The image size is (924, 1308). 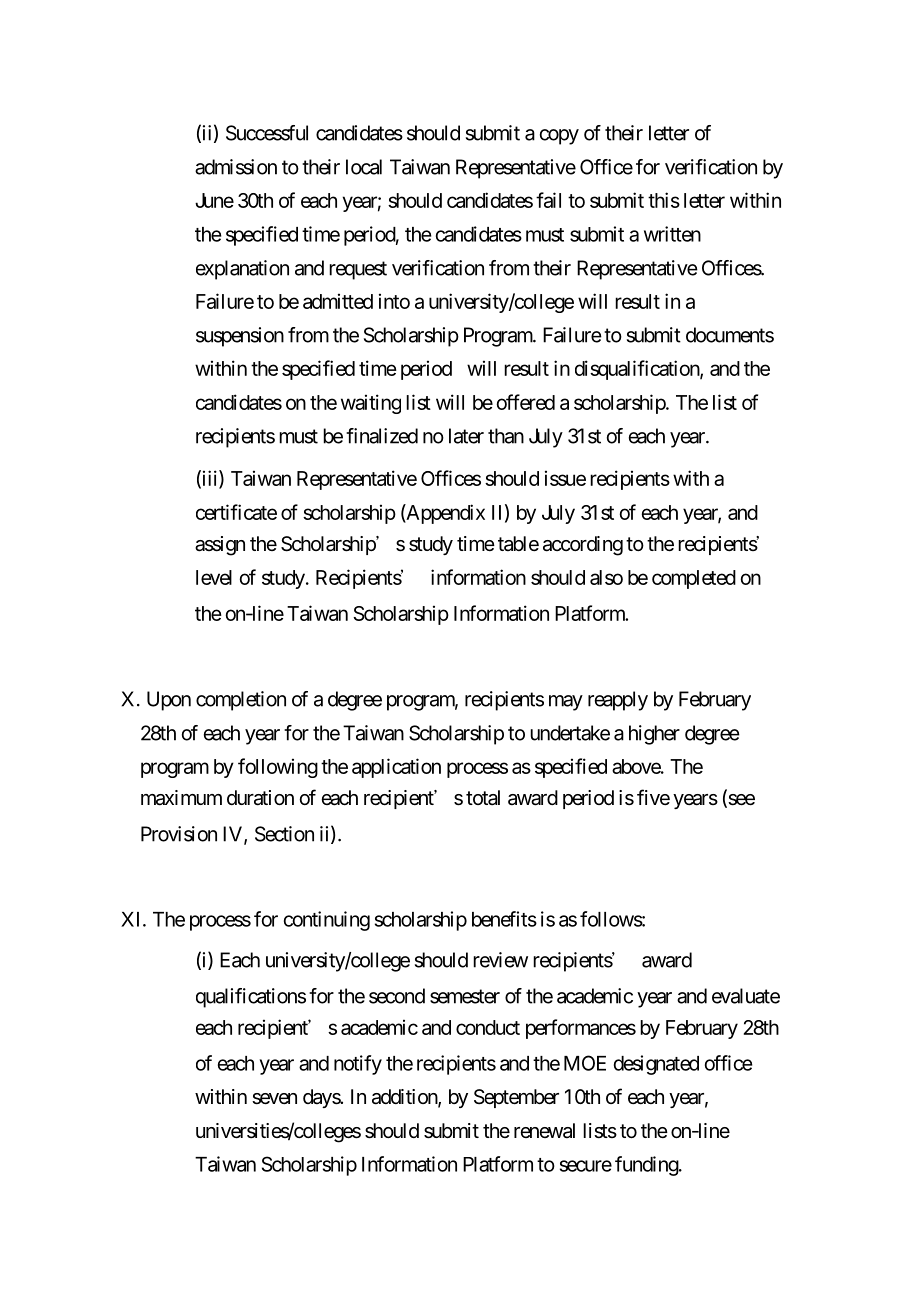 I want to click on according, so click(x=583, y=546).
